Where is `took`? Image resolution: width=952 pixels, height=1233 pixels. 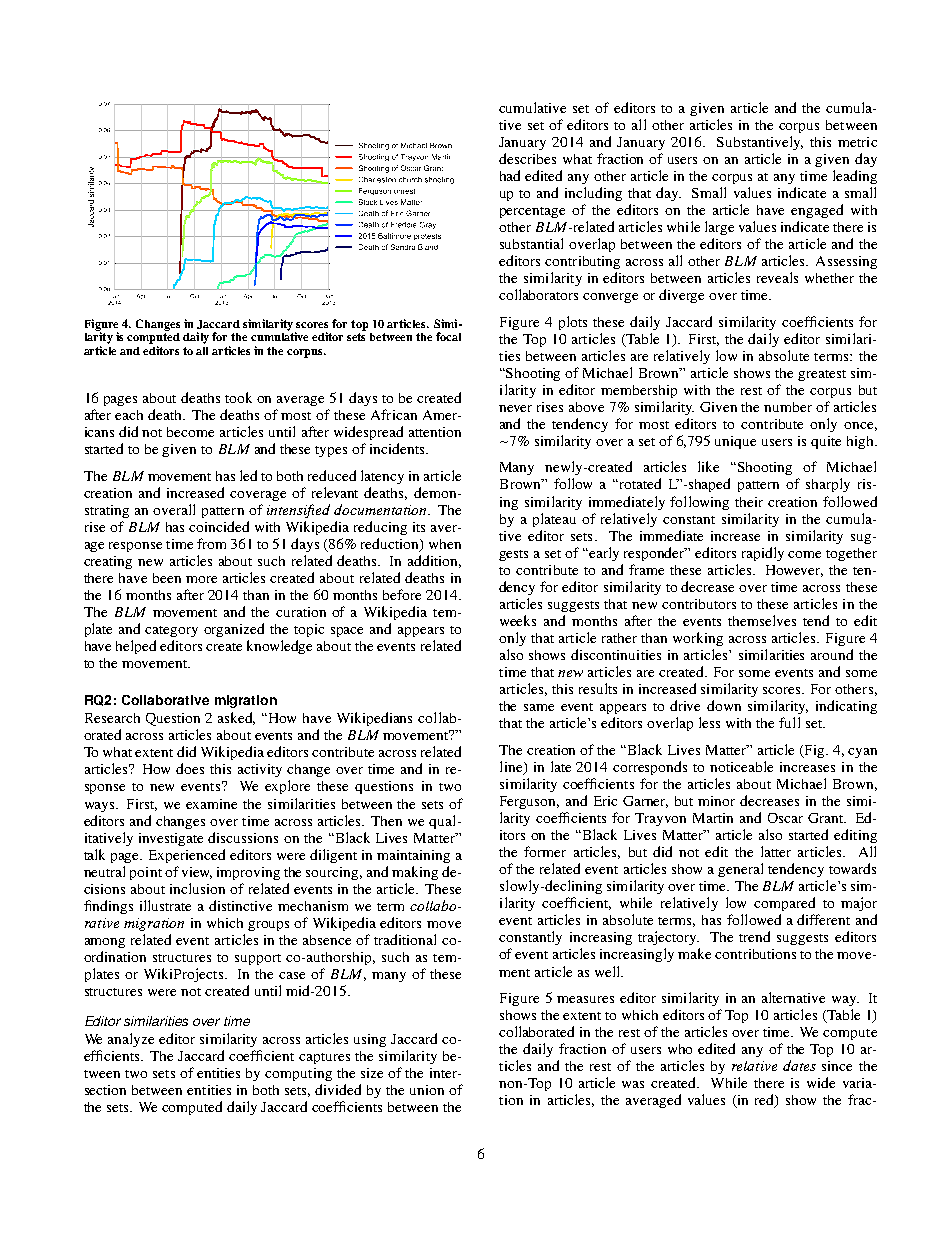
took is located at coordinates (238, 397).
